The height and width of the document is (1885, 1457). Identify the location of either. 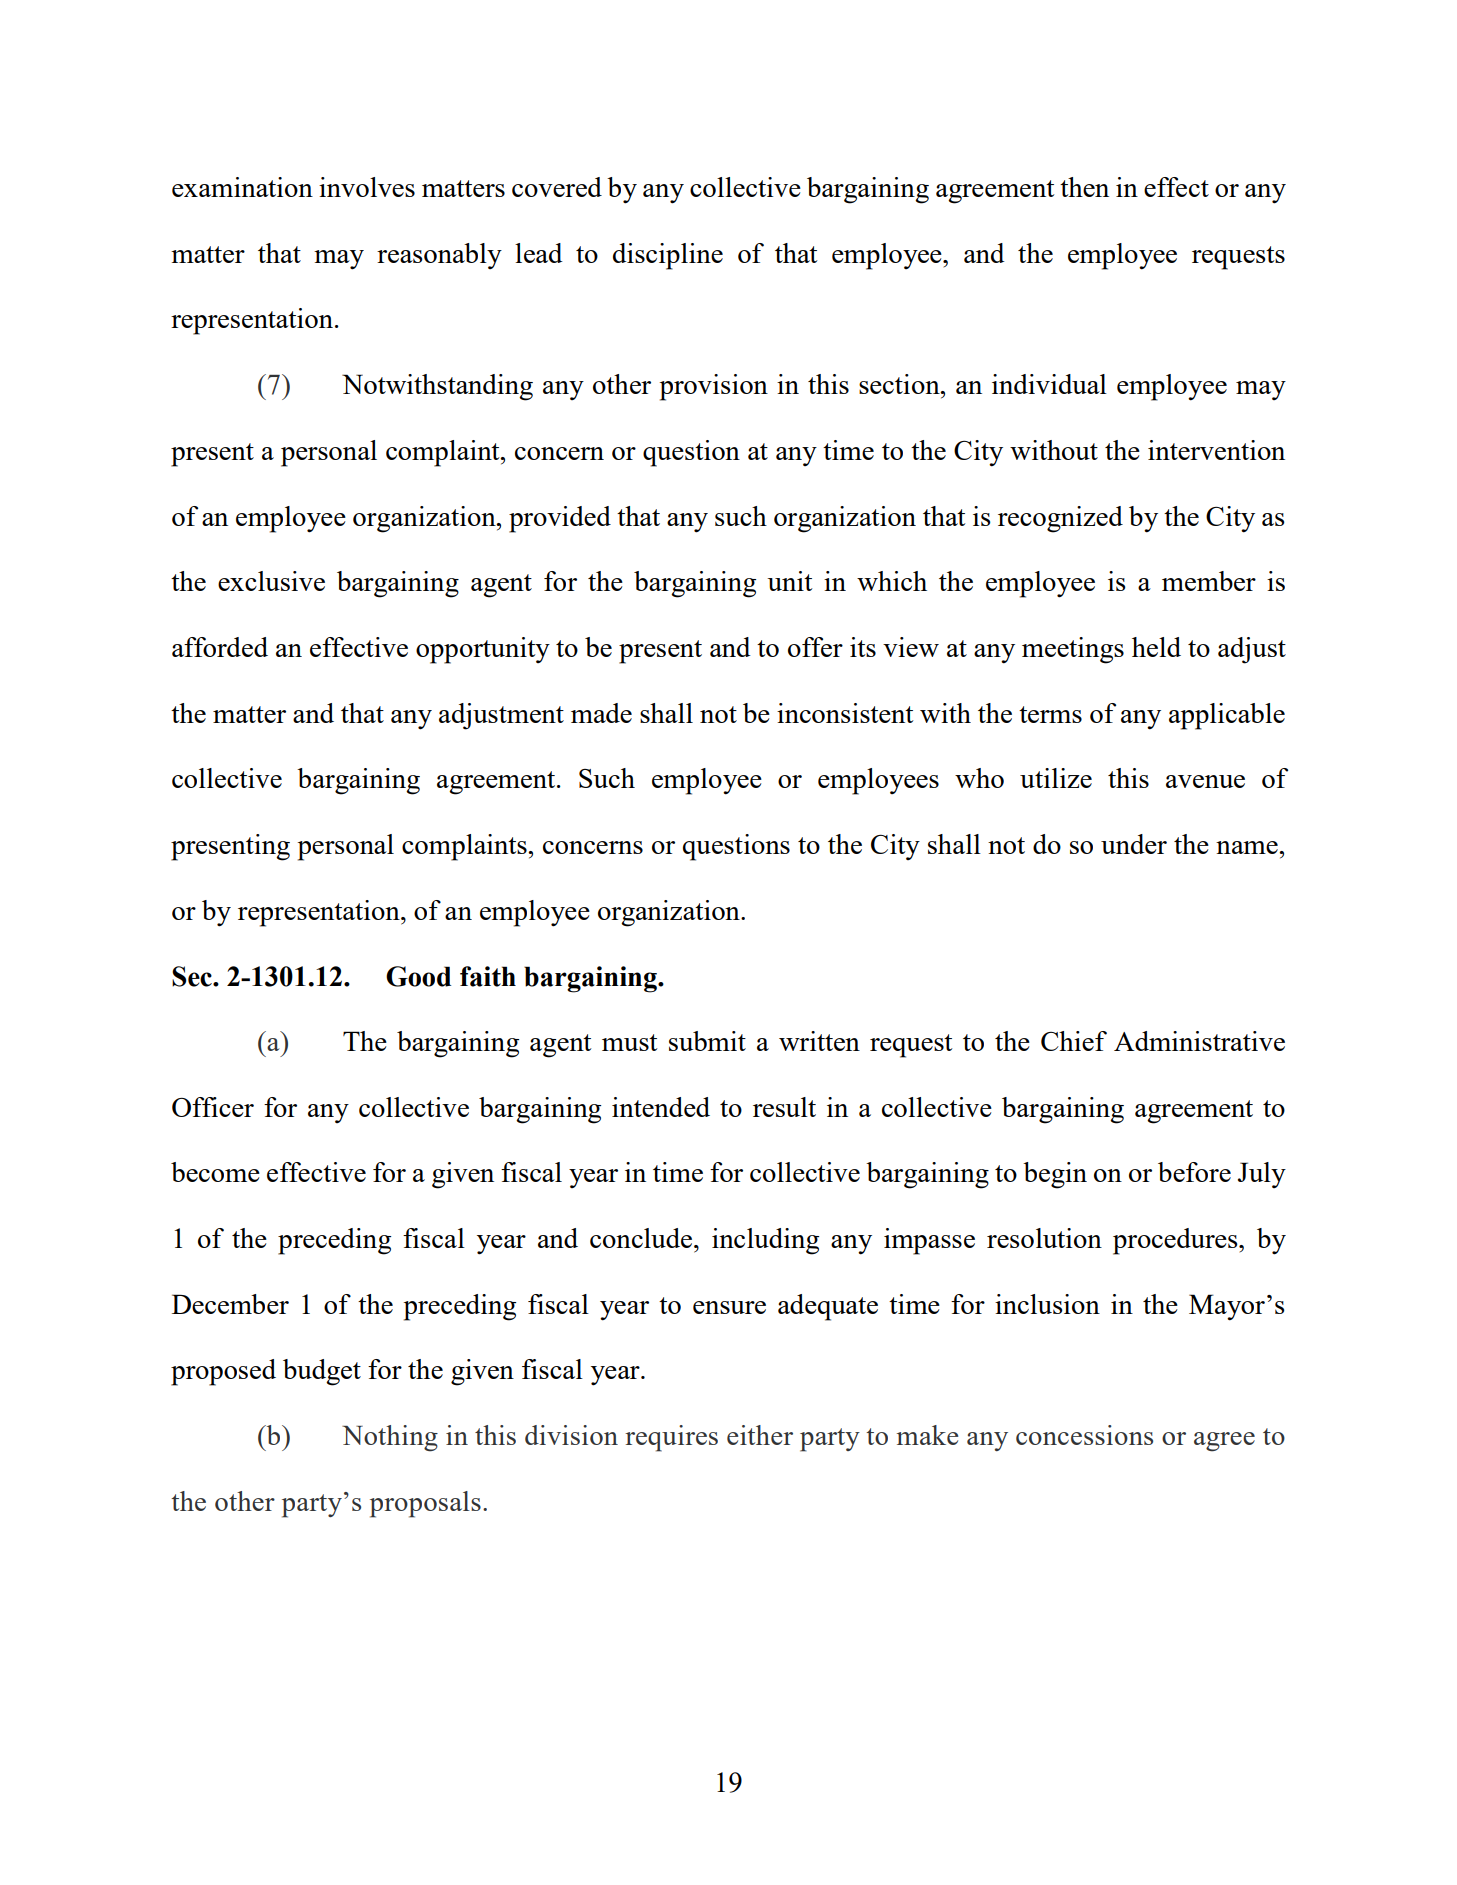
(760, 1435).
